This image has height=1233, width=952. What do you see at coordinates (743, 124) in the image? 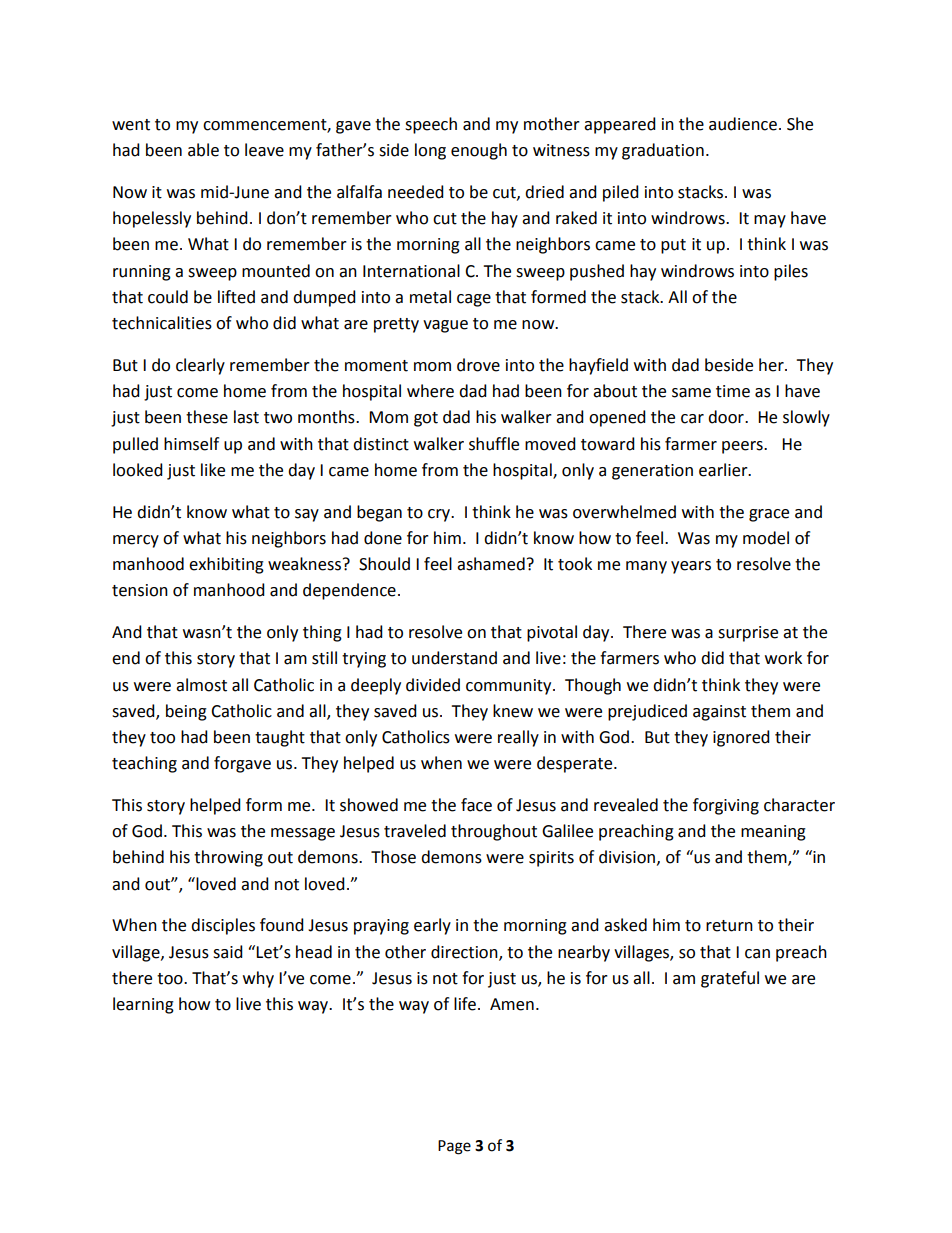
I see `audience` at bounding box center [743, 124].
